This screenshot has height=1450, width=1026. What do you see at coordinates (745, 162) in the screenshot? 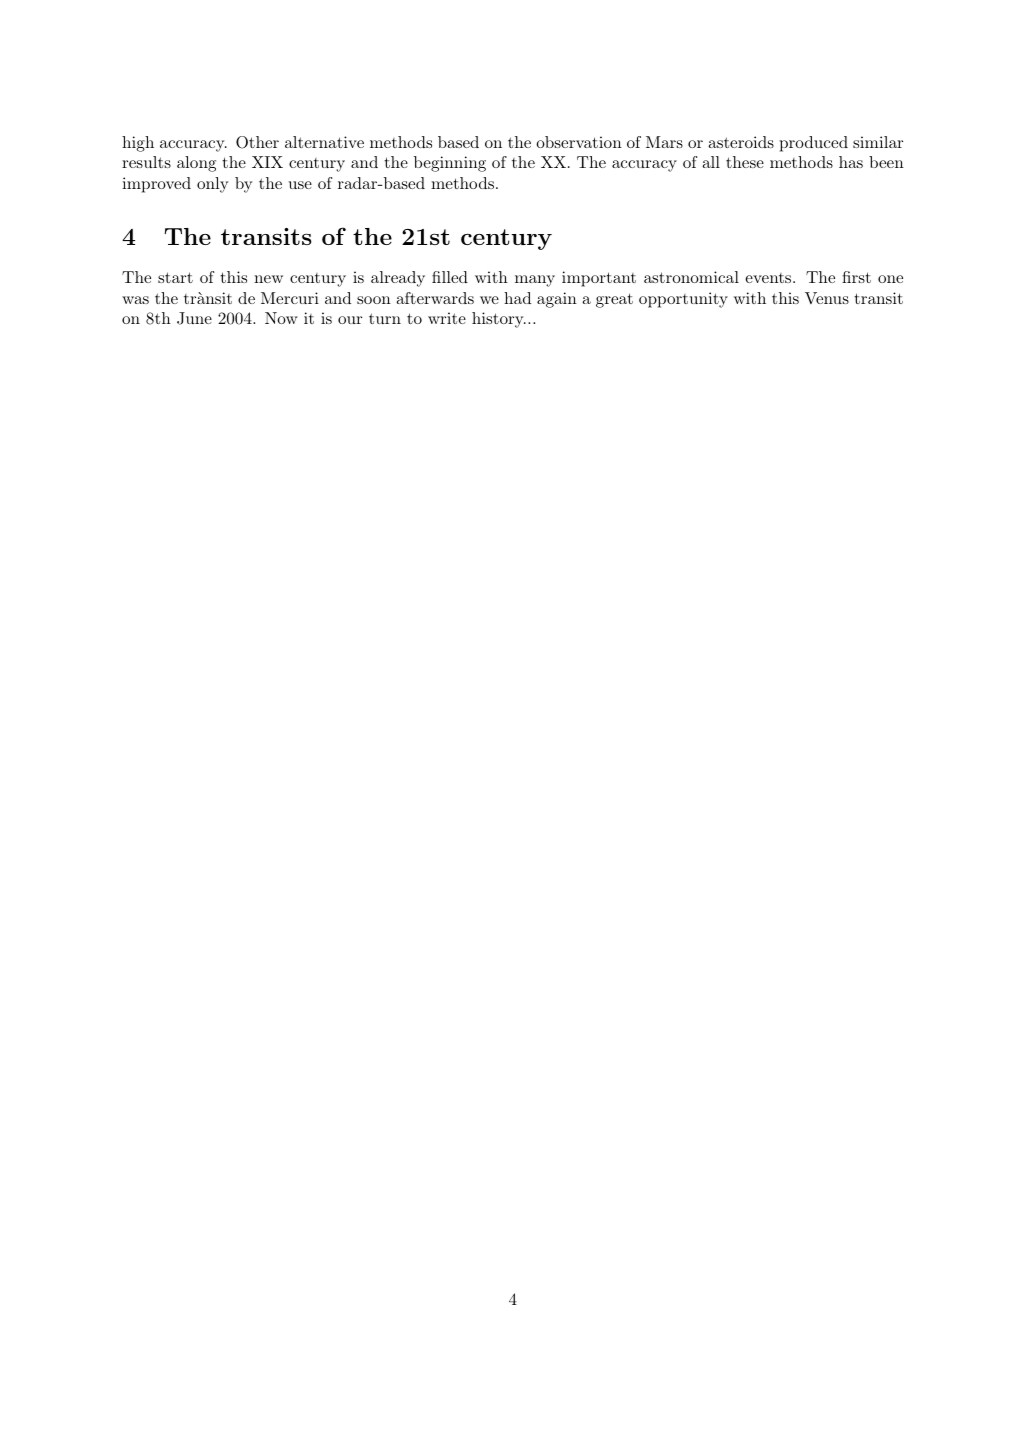
I see `these` at bounding box center [745, 162].
